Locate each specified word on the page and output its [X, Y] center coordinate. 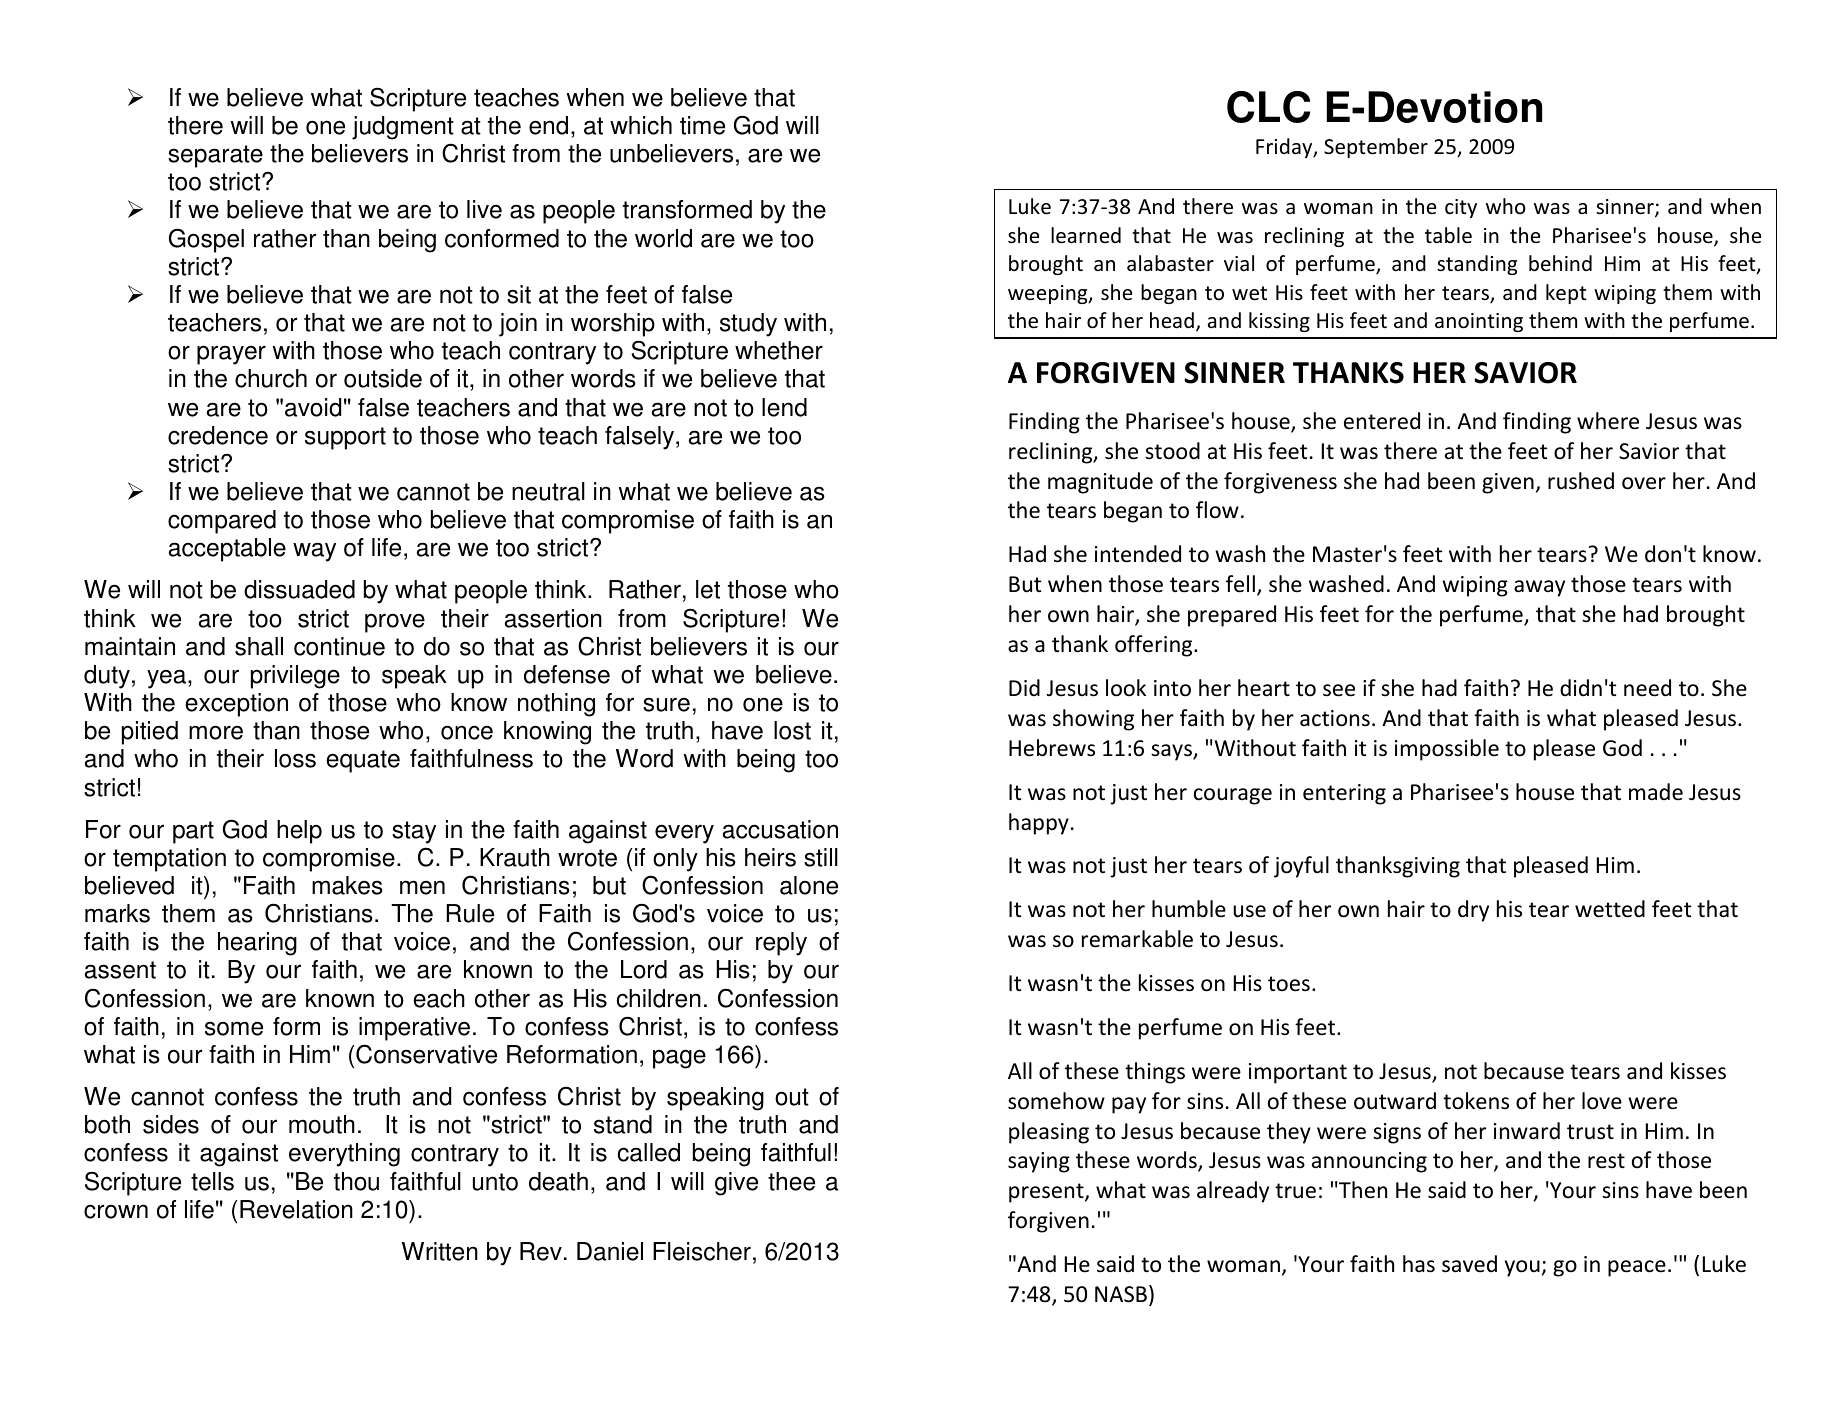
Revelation [296, 1209]
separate [215, 156]
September [1376, 148]
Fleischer [702, 1251]
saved [1469, 1264]
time [702, 125]
